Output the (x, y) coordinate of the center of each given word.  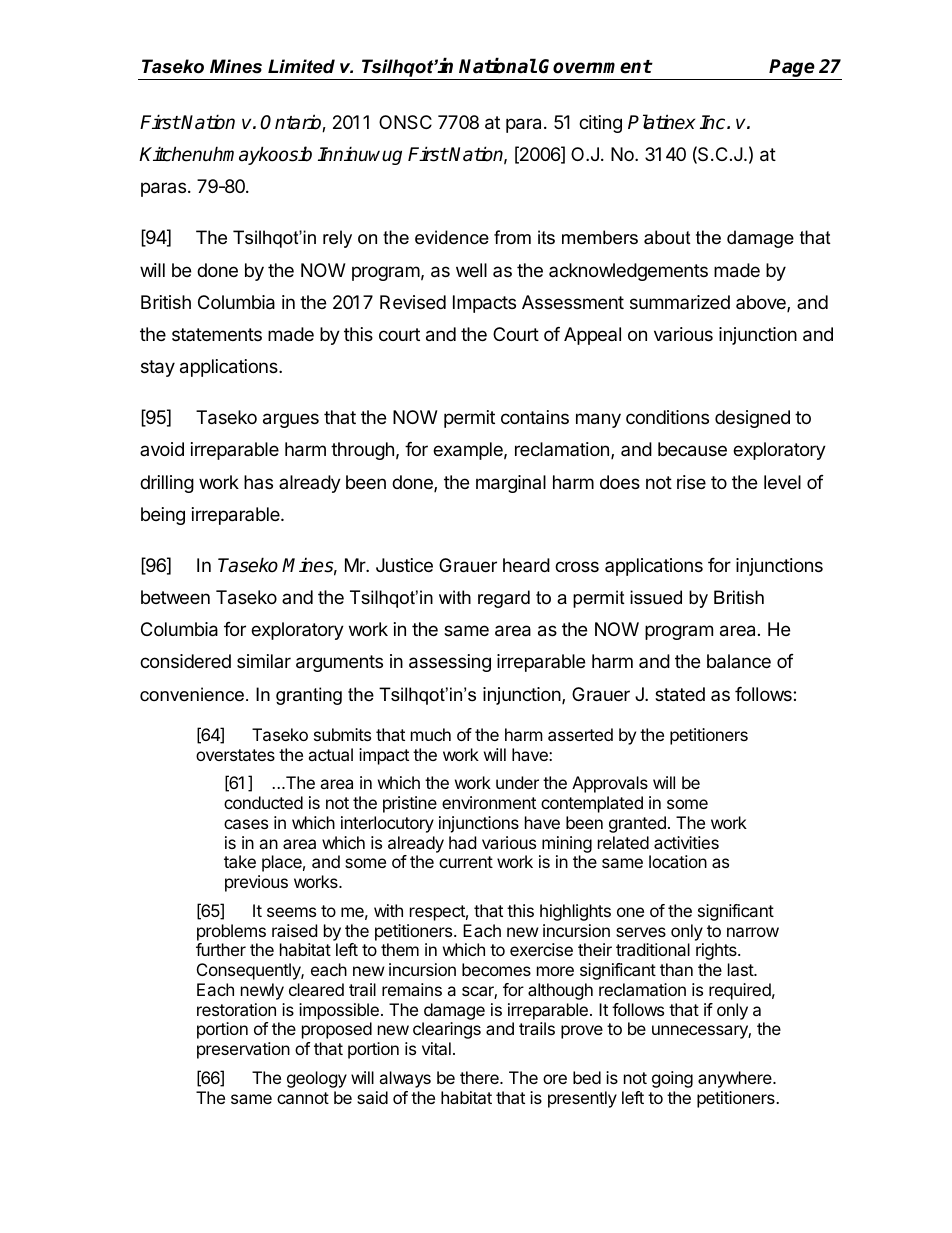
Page (792, 69)
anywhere (736, 1079)
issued (656, 597)
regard (504, 599)
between (175, 597)
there (480, 1077)
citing (600, 124)
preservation (243, 1050)
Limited (301, 66)
